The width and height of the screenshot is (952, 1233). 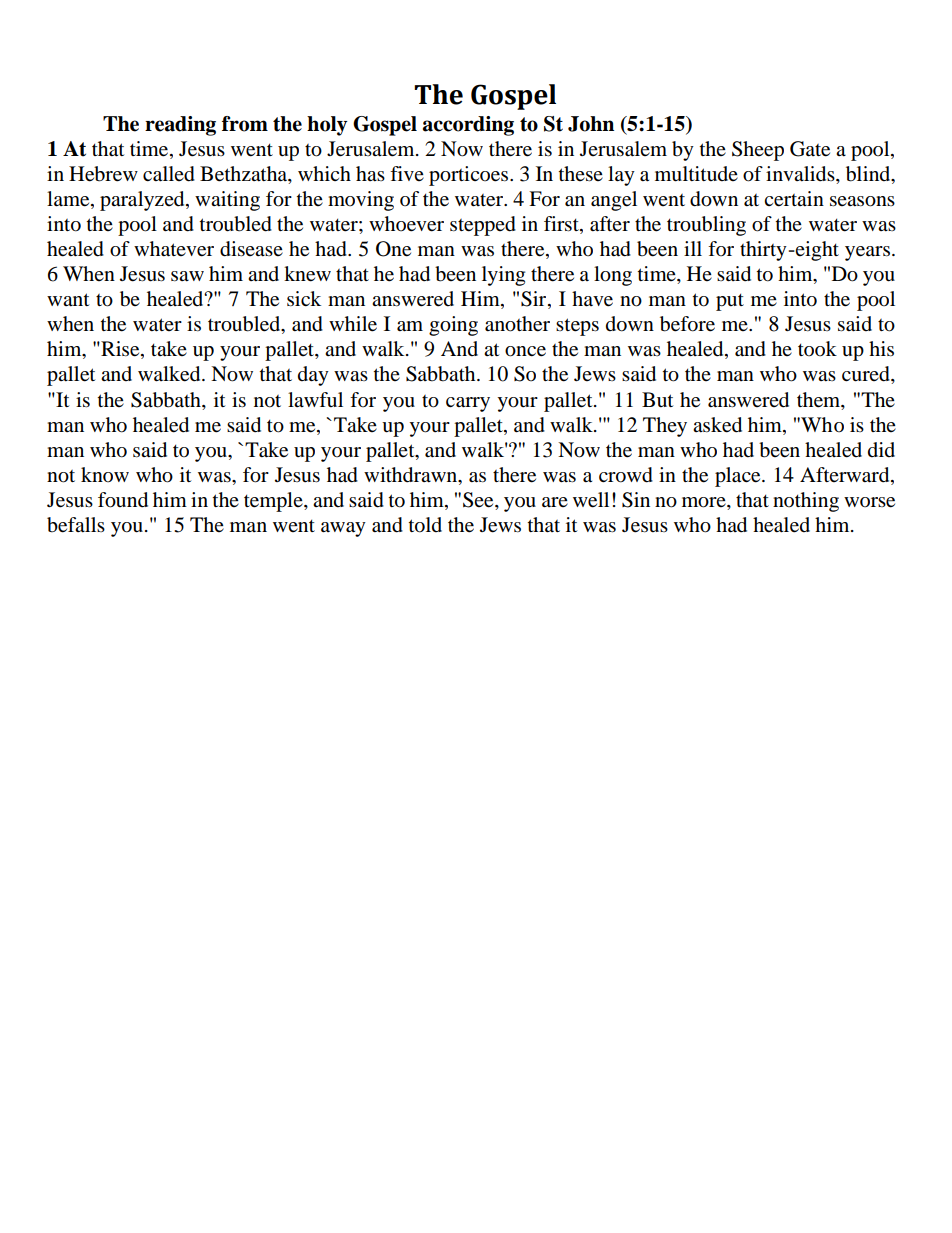 What do you see at coordinates (468, 126) in the screenshot?
I see `according` at bounding box center [468, 126].
